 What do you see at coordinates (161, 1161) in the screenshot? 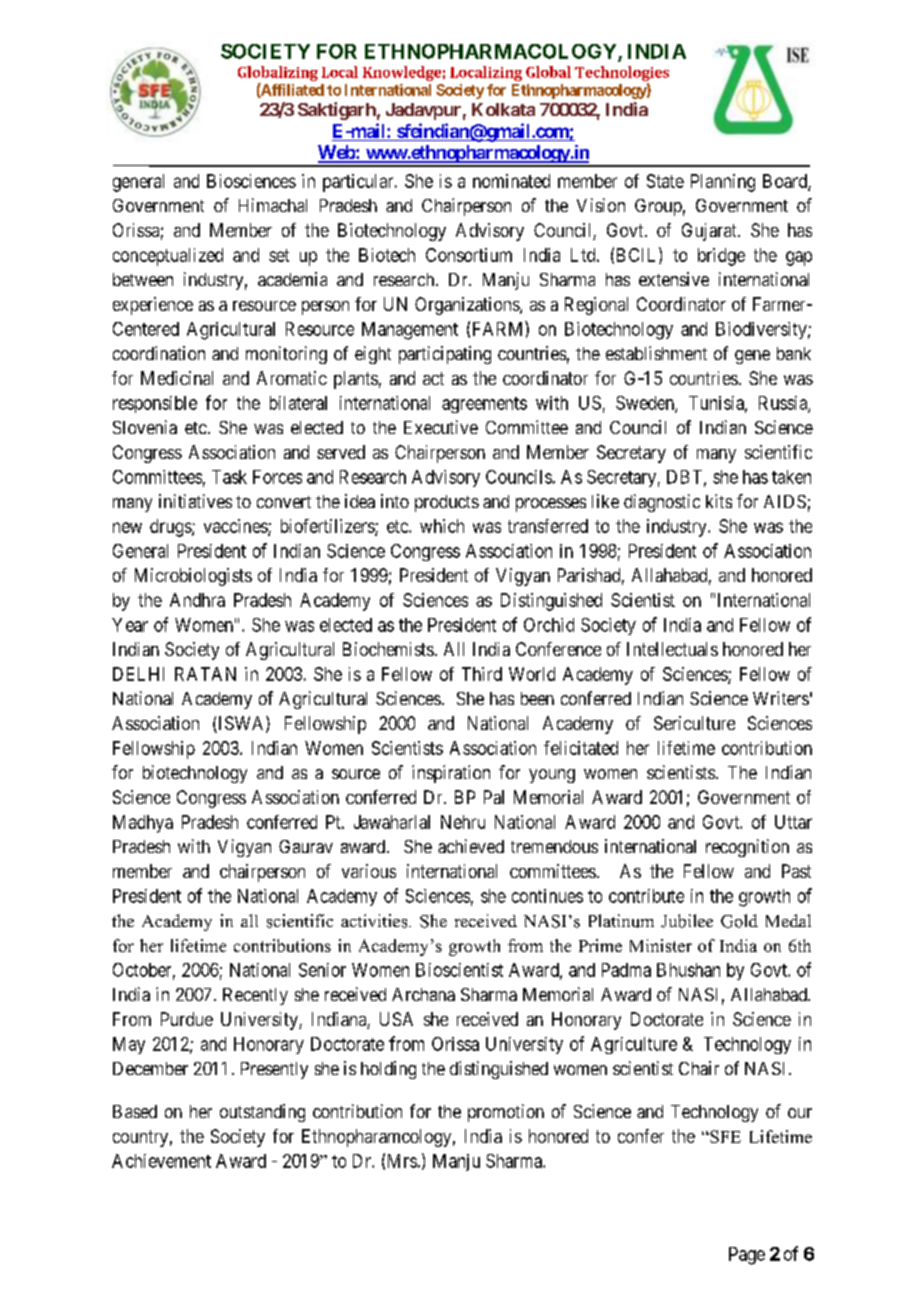
I see `Achievement` at bounding box center [161, 1161].
